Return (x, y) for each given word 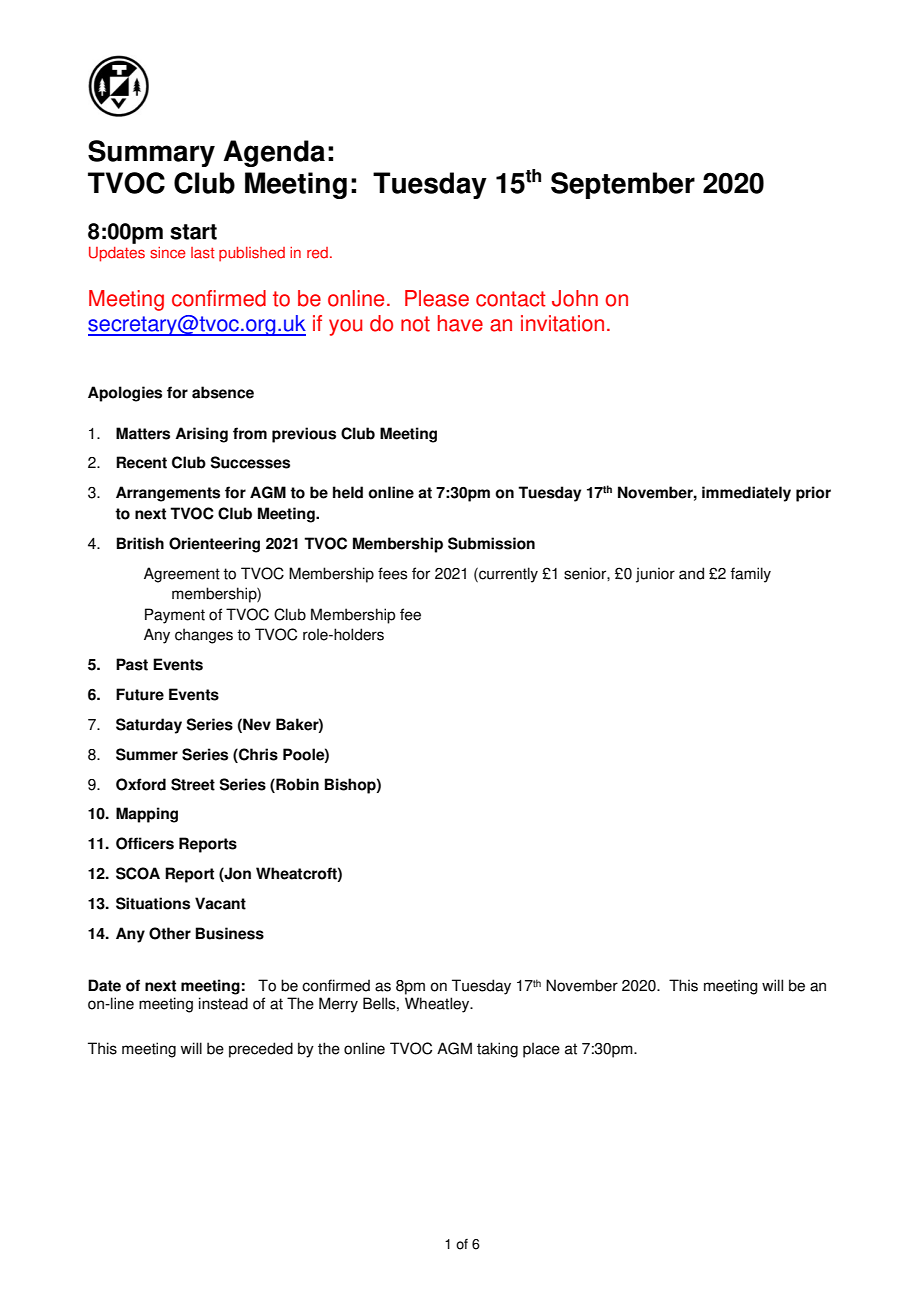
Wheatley (438, 1005)
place (541, 1050)
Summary (151, 153)
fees (392, 573)
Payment (175, 616)
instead (223, 1003)
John (575, 298)
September (623, 185)
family (751, 575)
